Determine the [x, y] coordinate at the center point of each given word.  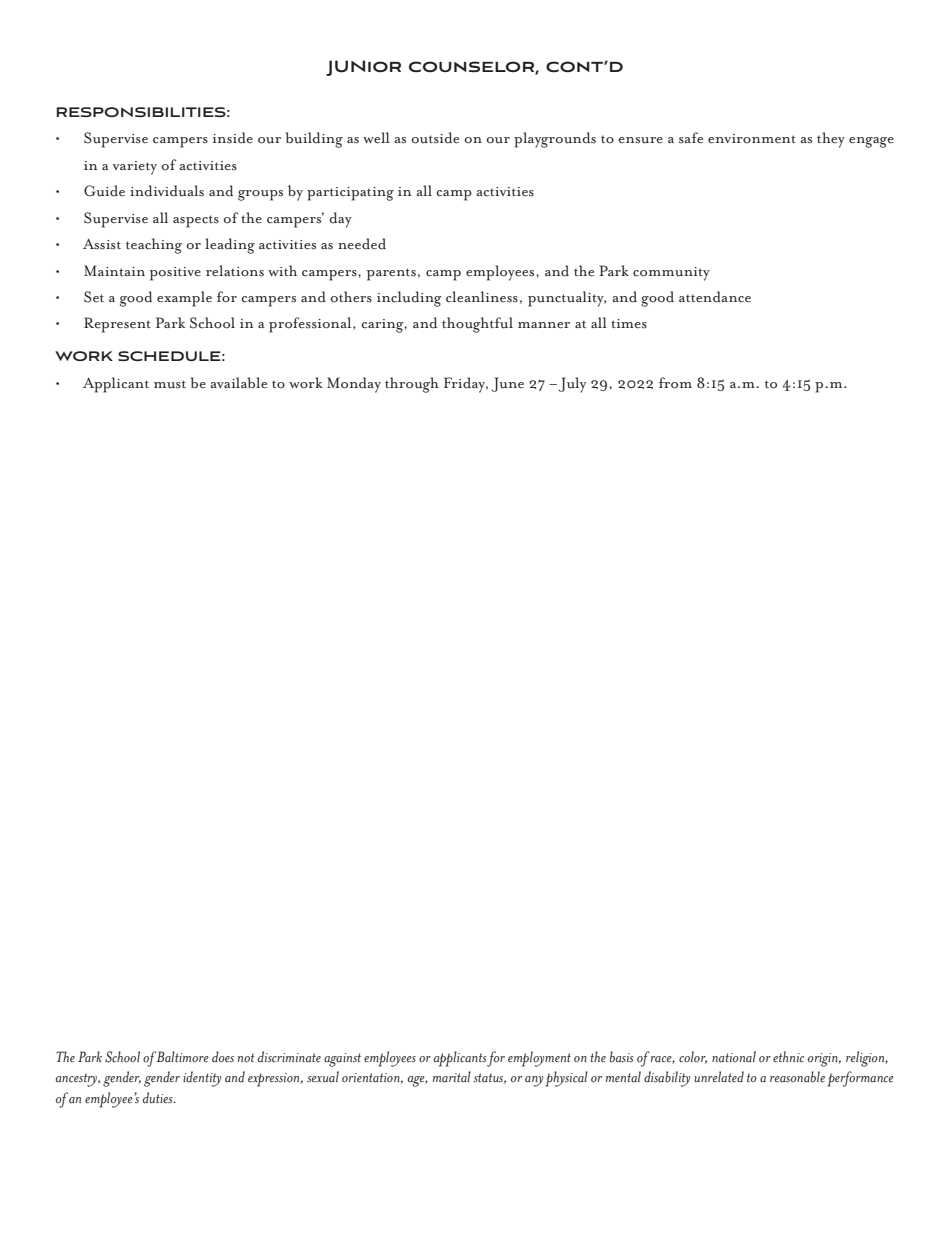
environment [752, 139]
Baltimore [182, 1057]
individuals [167, 191]
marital [452, 1076]
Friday [466, 385]
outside [435, 138]
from [675, 383]
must [170, 384]
